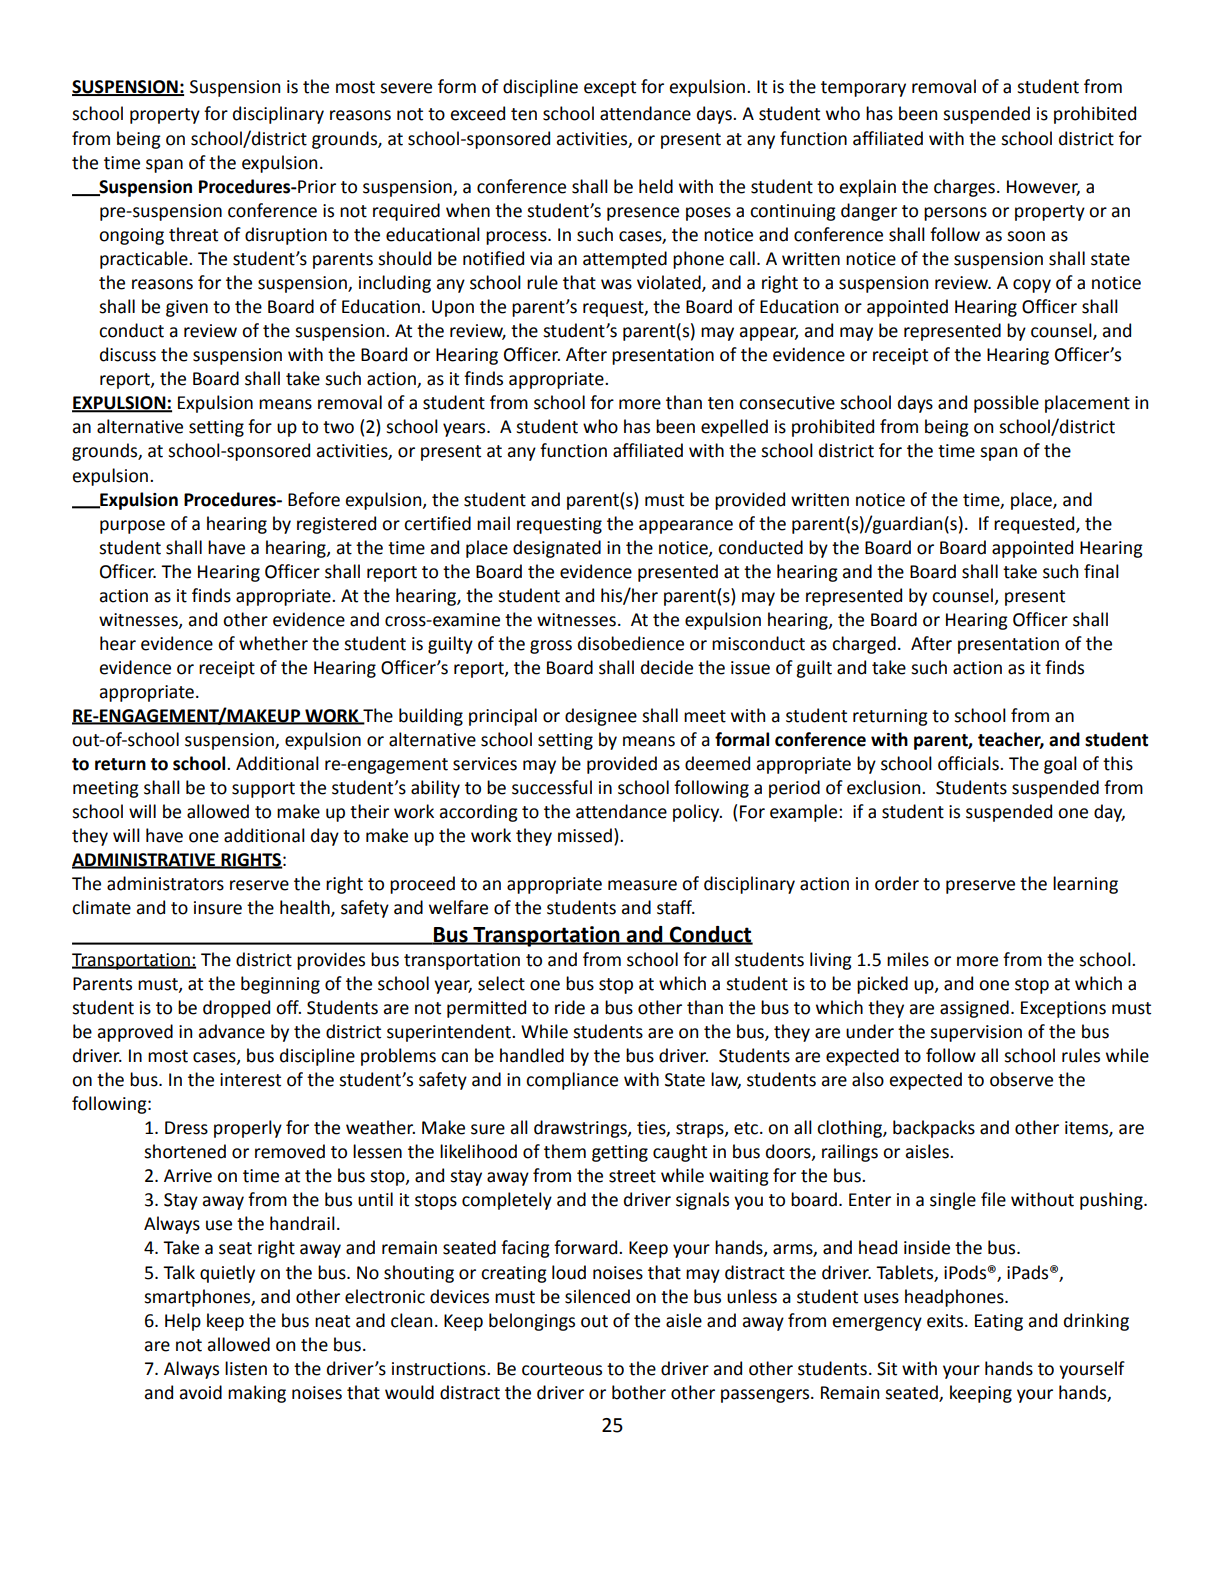 This document has height=1585, width=1225. What do you see at coordinates (338, 427) in the document?
I see `two` at bounding box center [338, 427].
